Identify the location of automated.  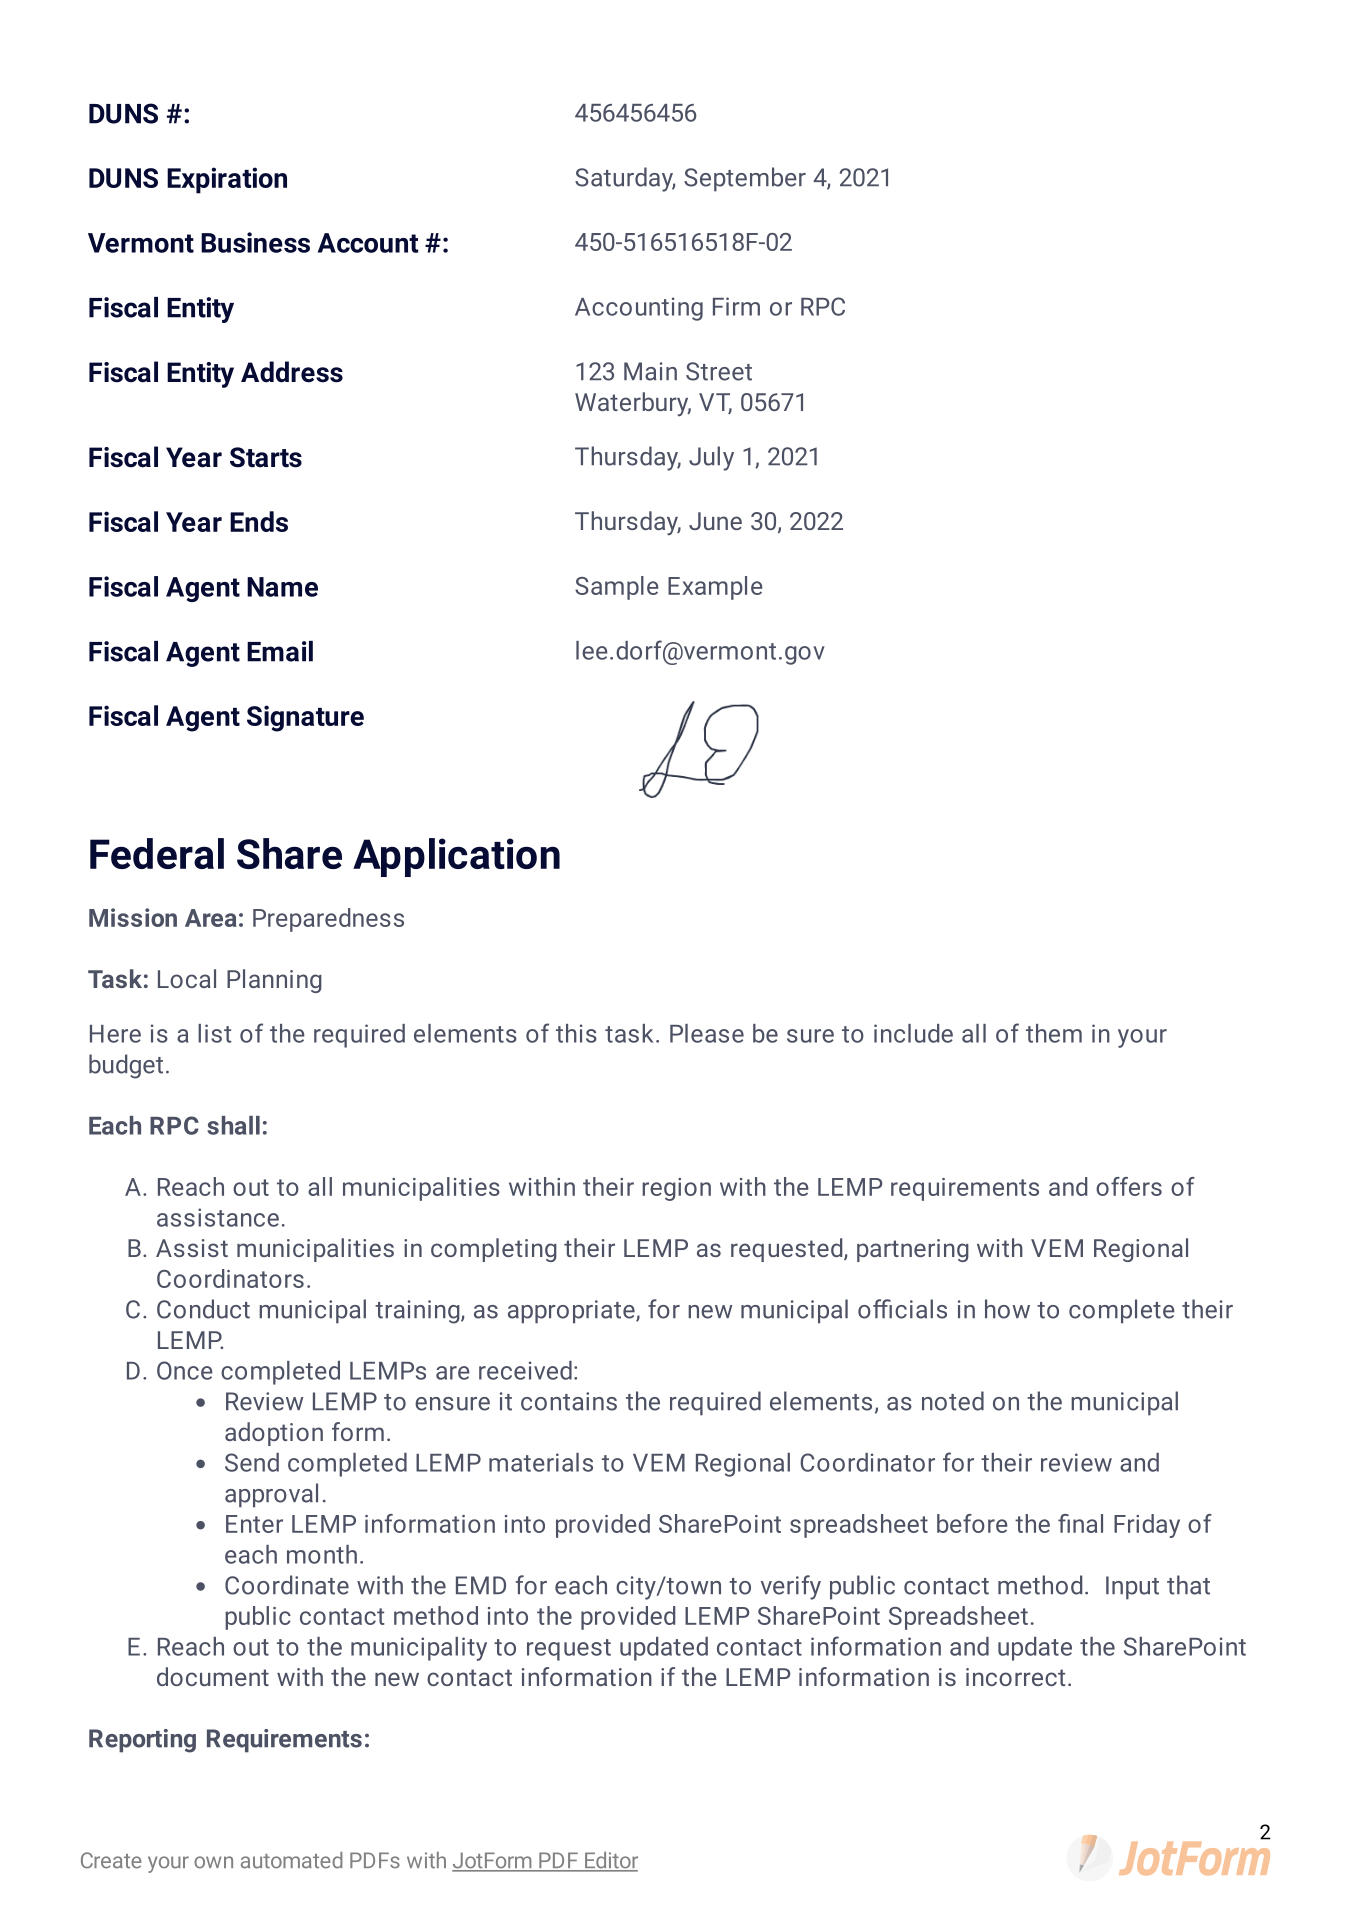
(292, 1860).
